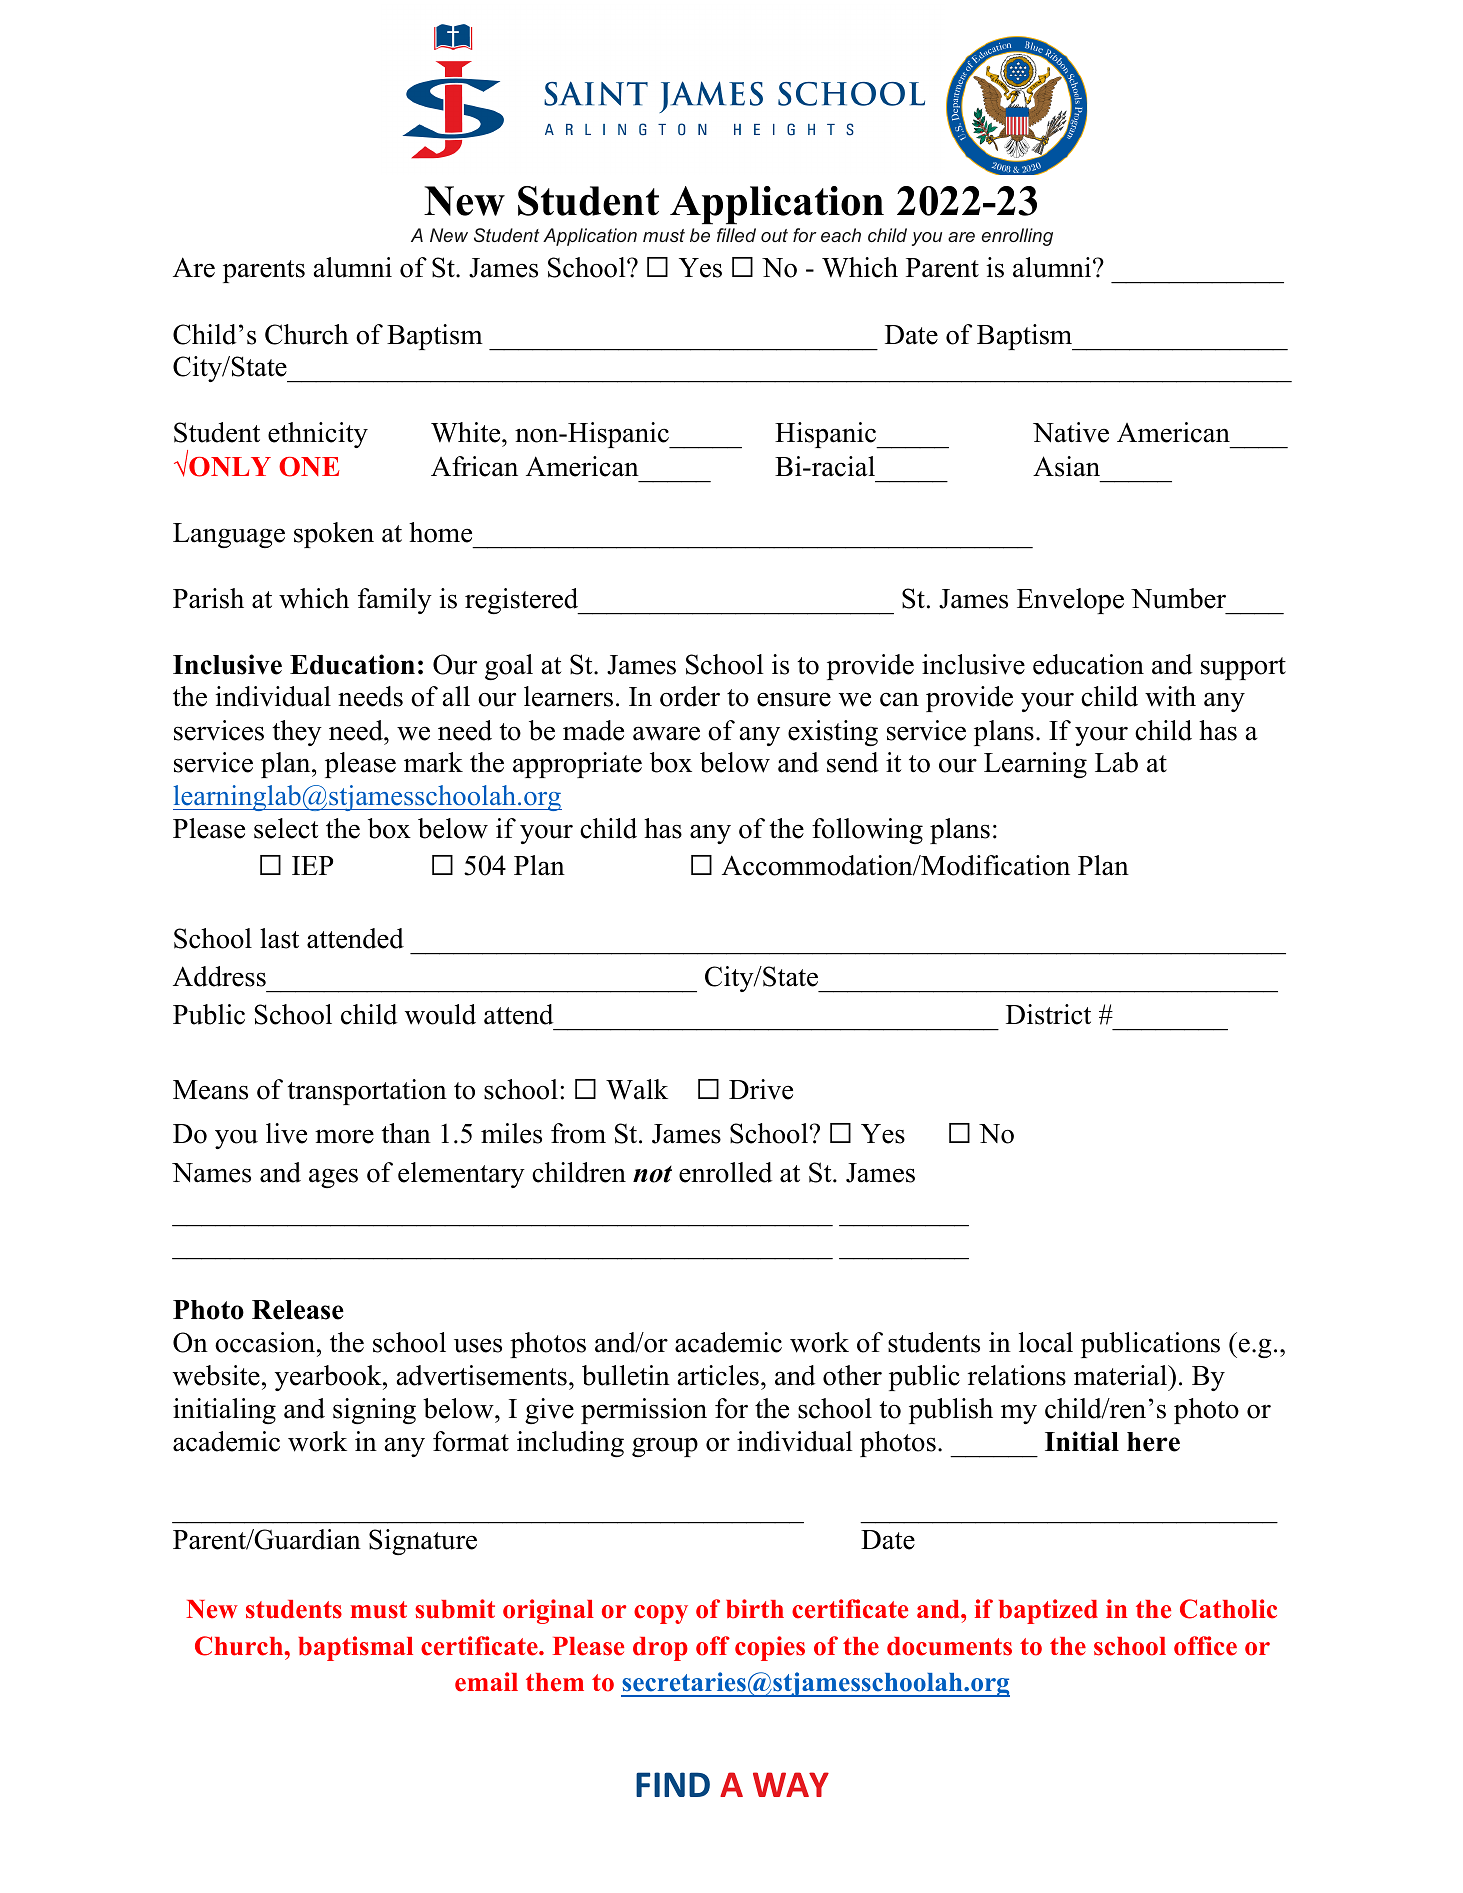 Image resolution: width=1463 pixels, height=1893 pixels. What do you see at coordinates (1017, 237) in the page?
I see `enrolling` at bounding box center [1017, 237].
